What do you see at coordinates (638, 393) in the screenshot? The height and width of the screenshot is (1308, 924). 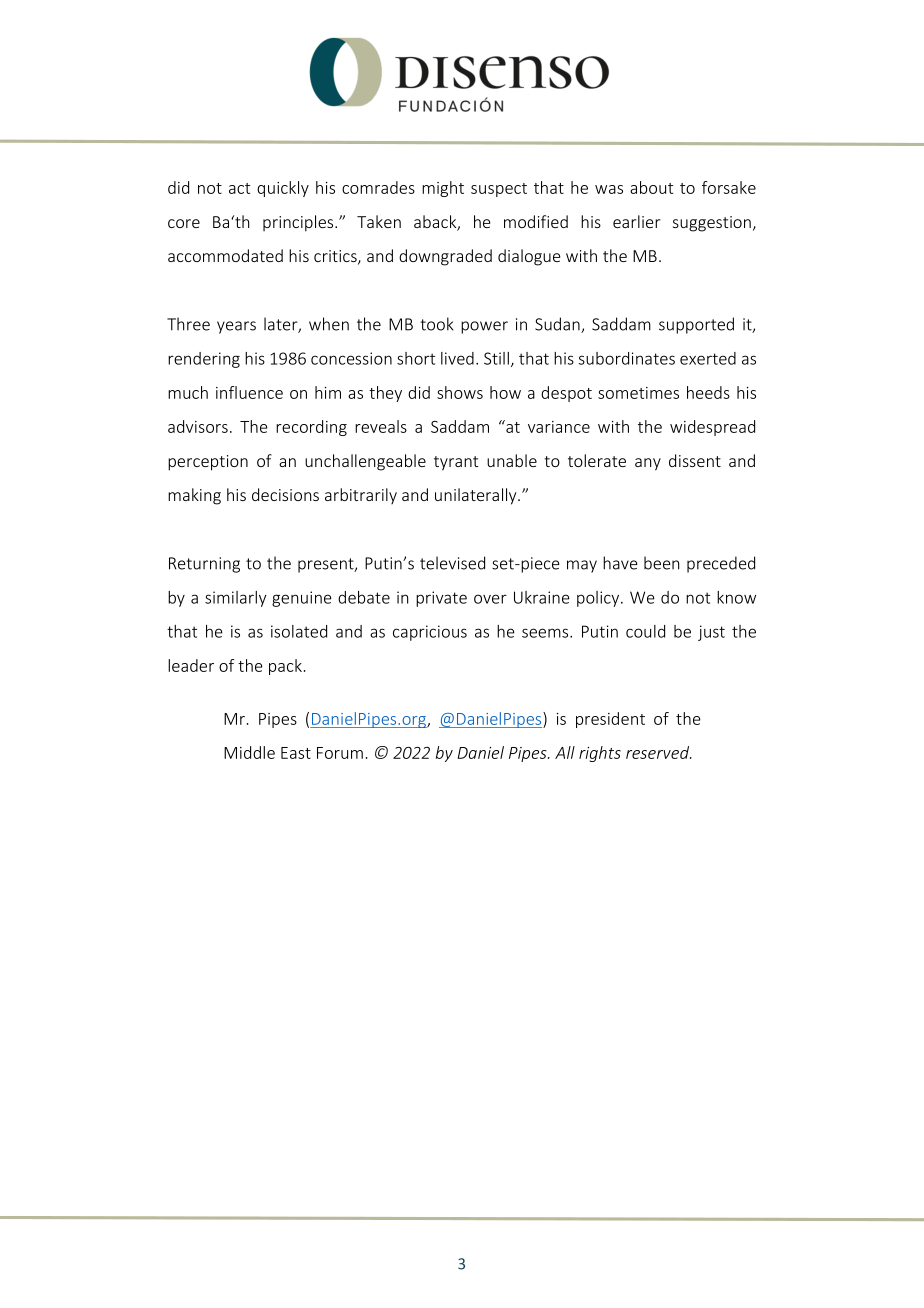 I see `sometimes` at bounding box center [638, 393].
